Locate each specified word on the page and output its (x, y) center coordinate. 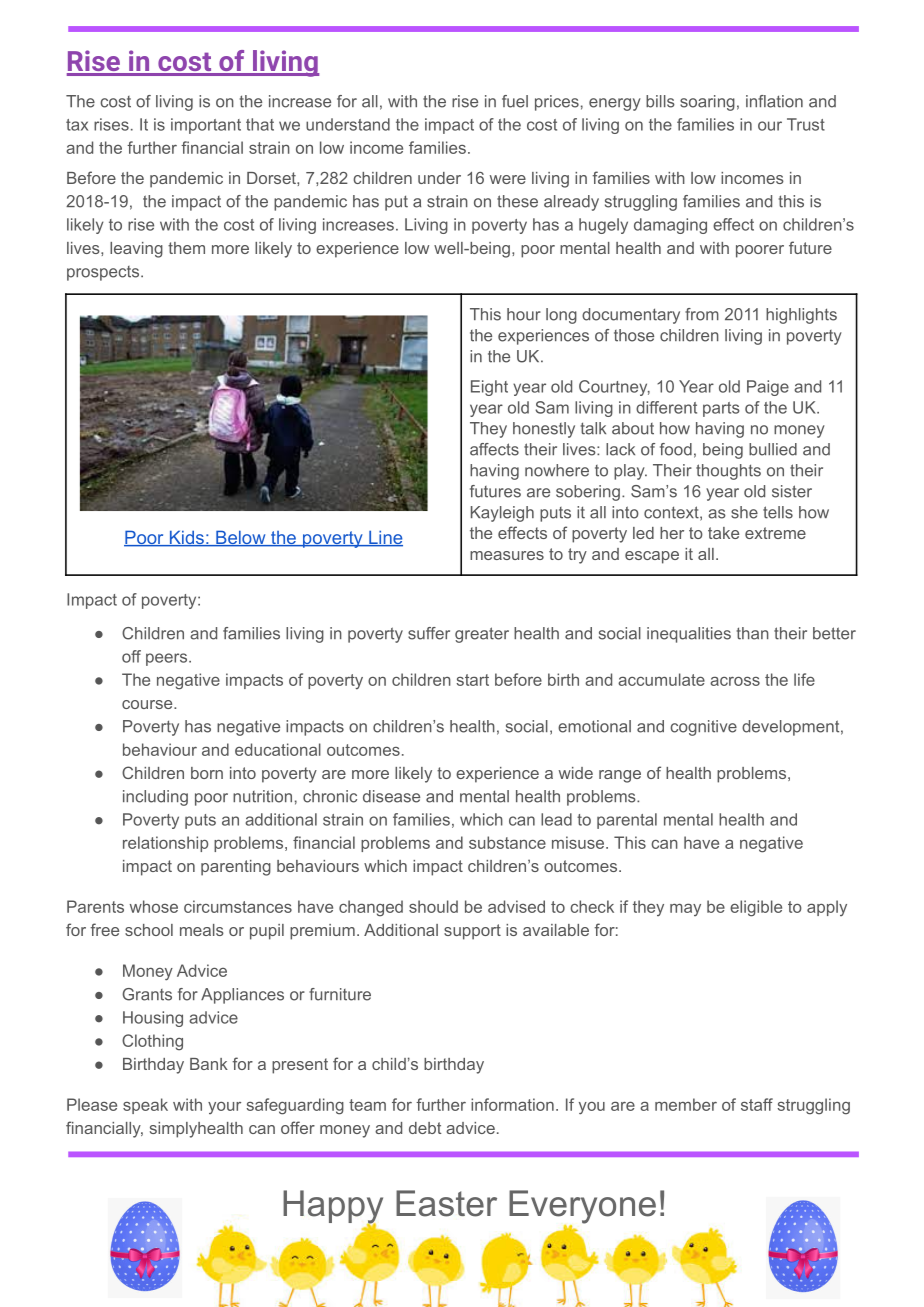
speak (145, 1106)
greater (482, 635)
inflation (774, 101)
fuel (515, 101)
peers (168, 659)
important (206, 126)
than (753, 633)
